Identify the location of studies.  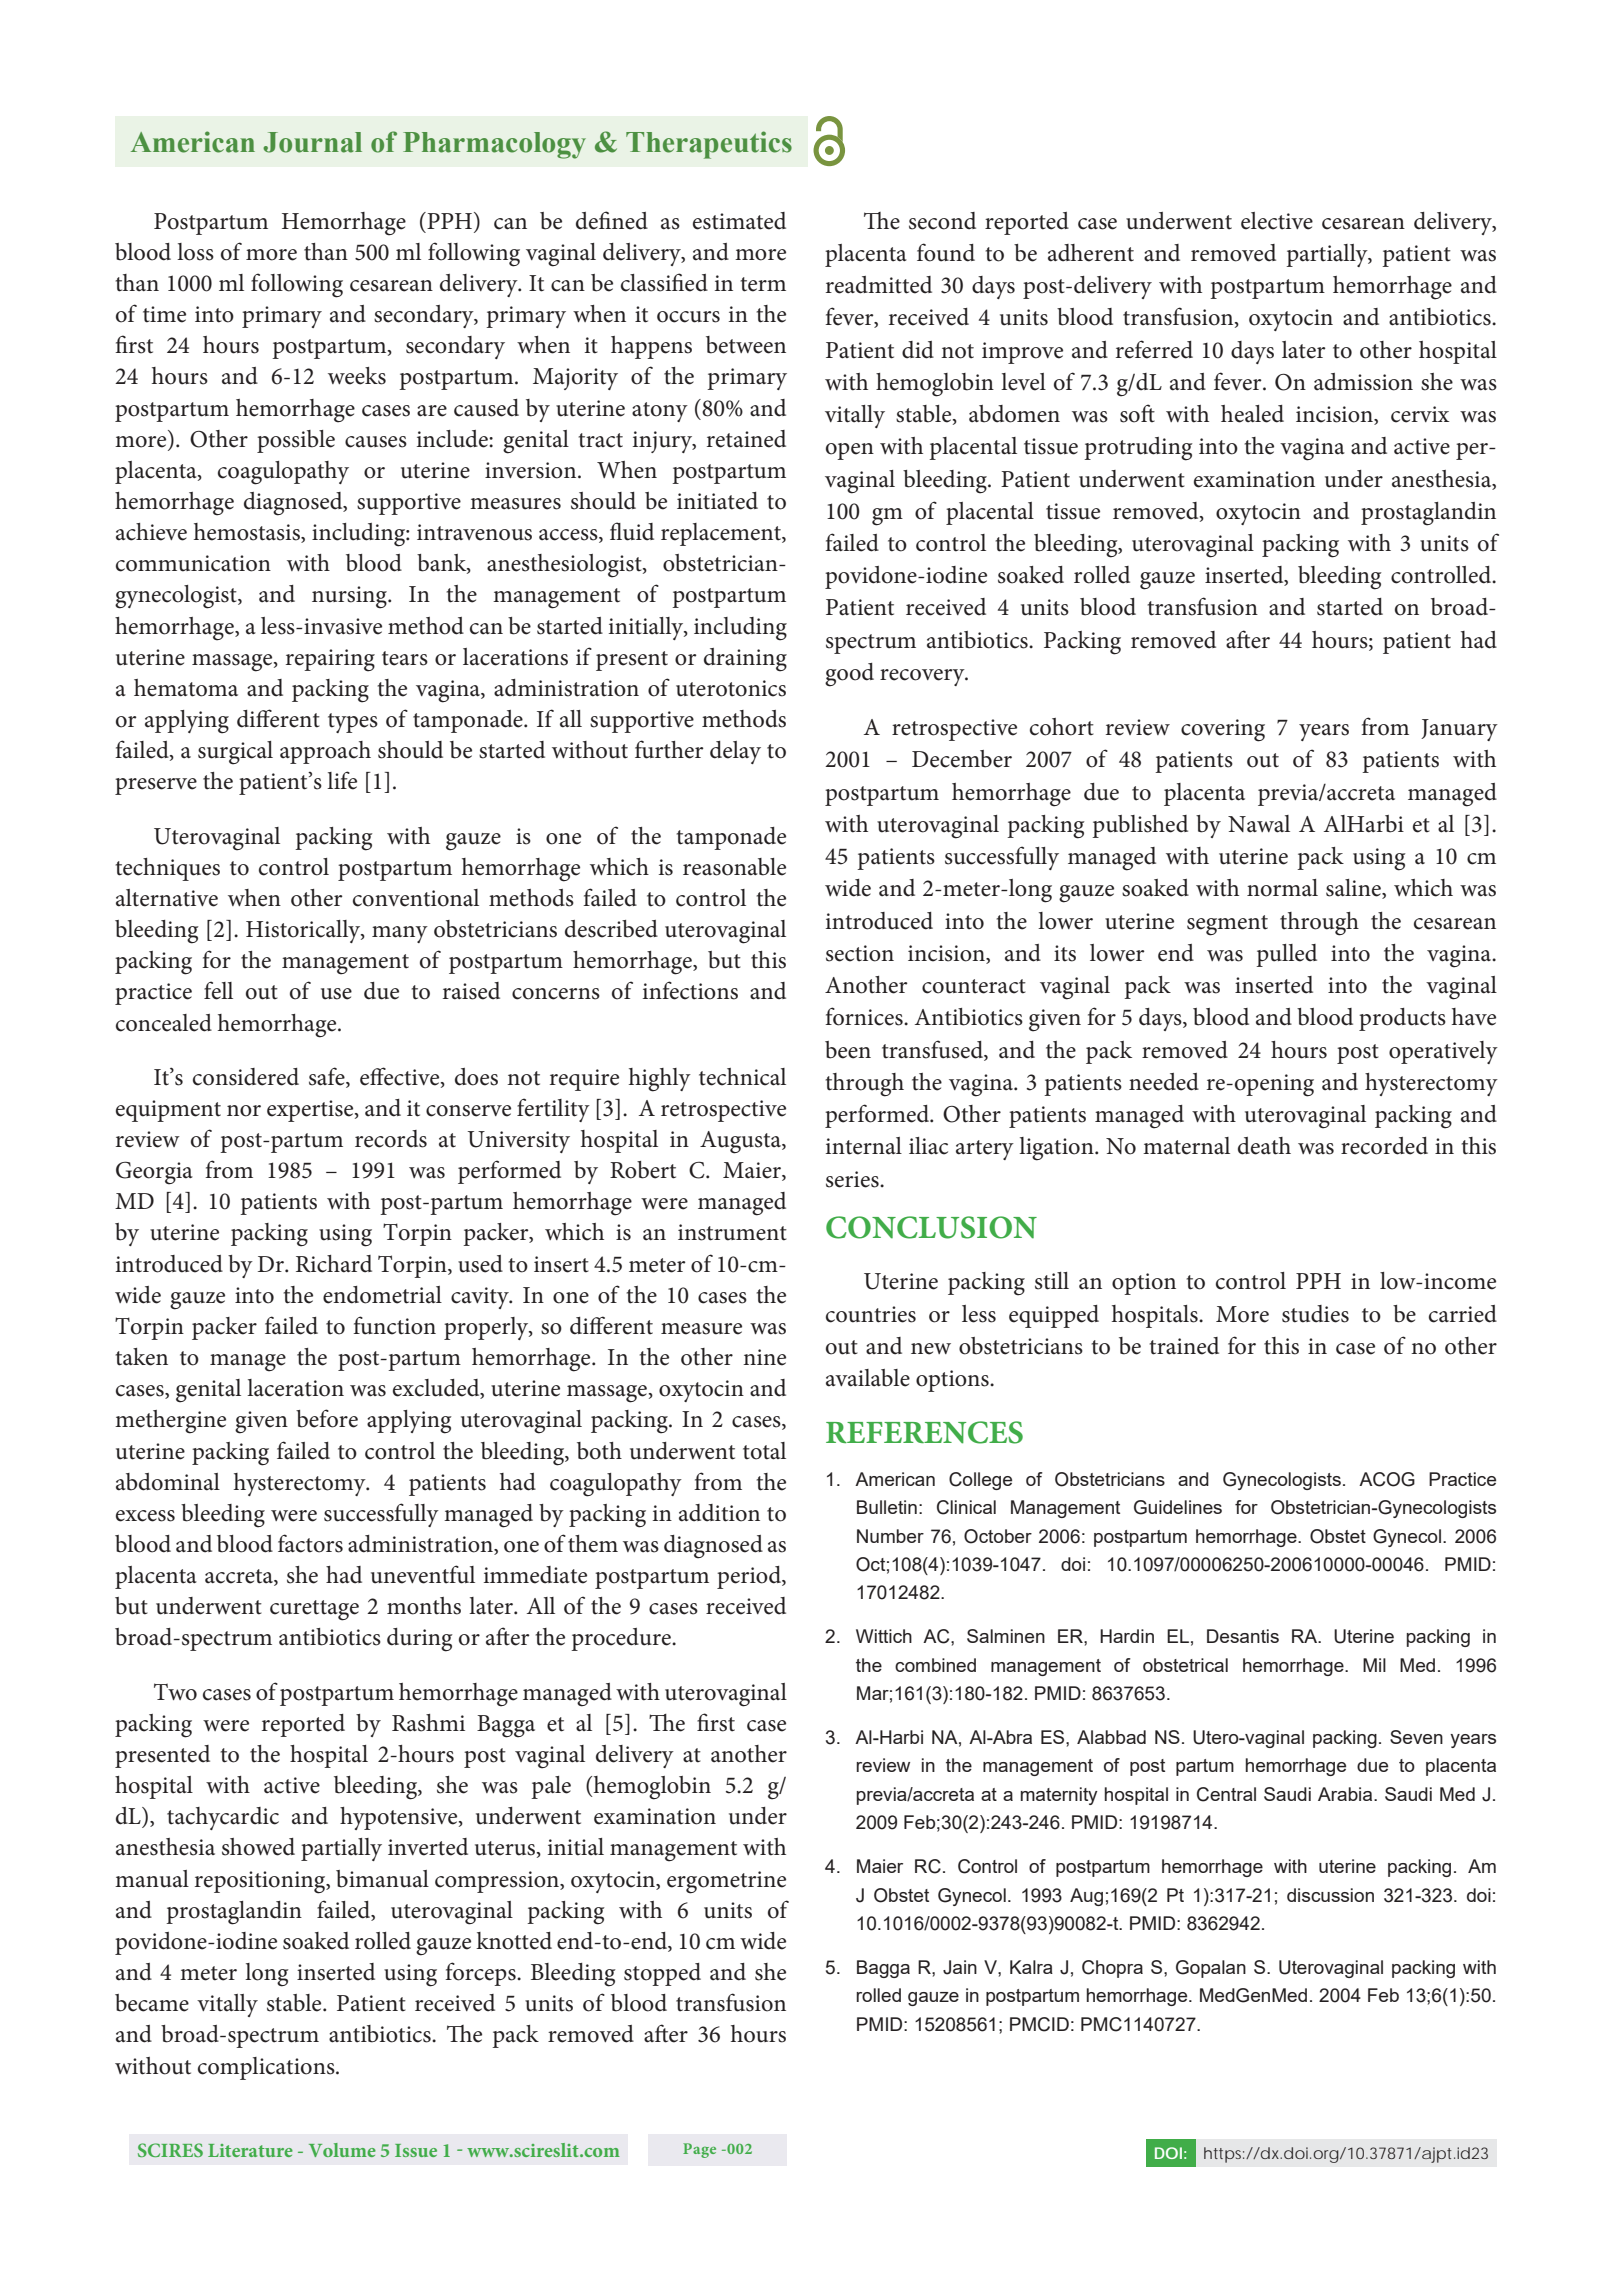
(1315, 1314).
